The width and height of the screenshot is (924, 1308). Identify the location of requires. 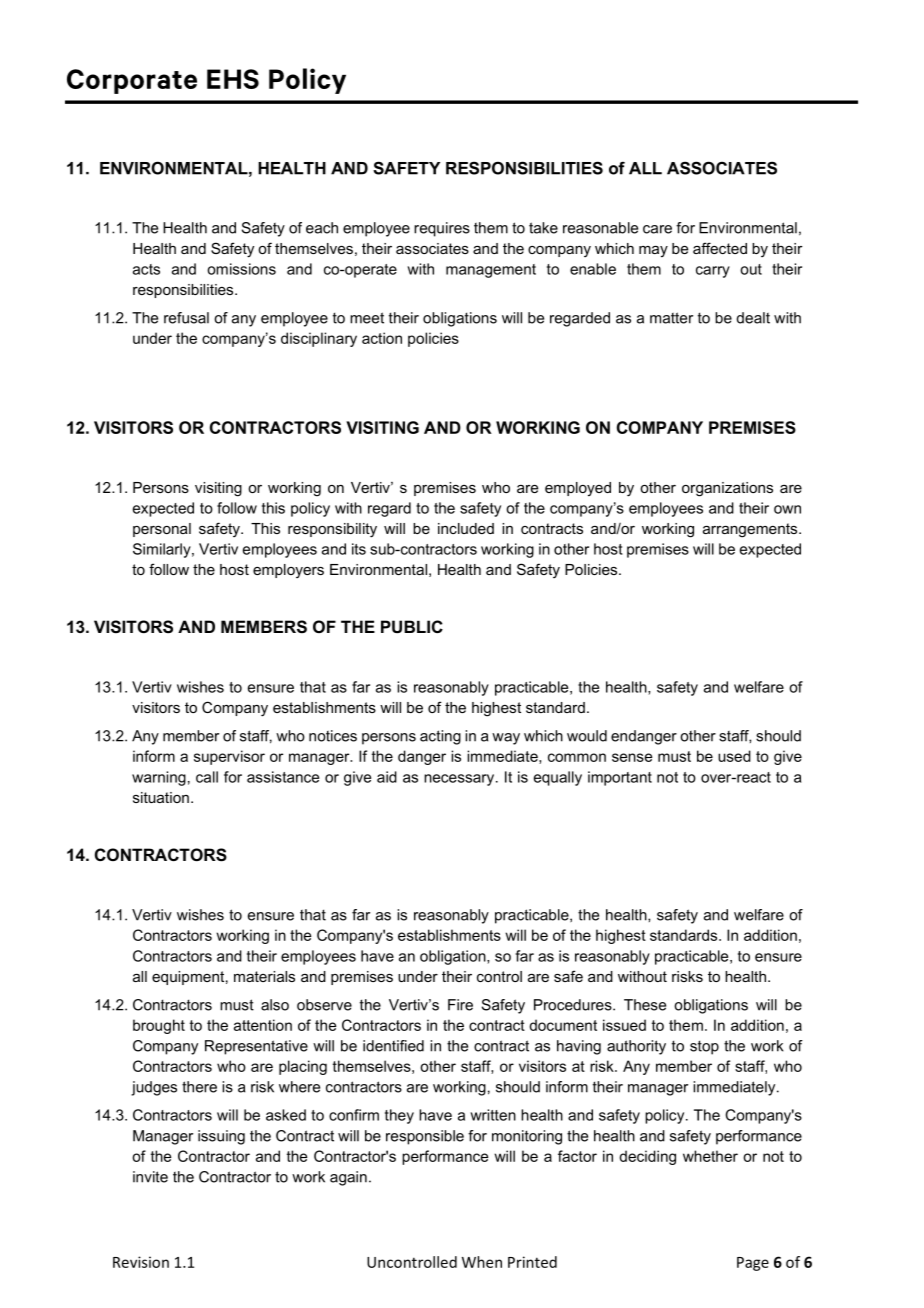
(442, 229).
